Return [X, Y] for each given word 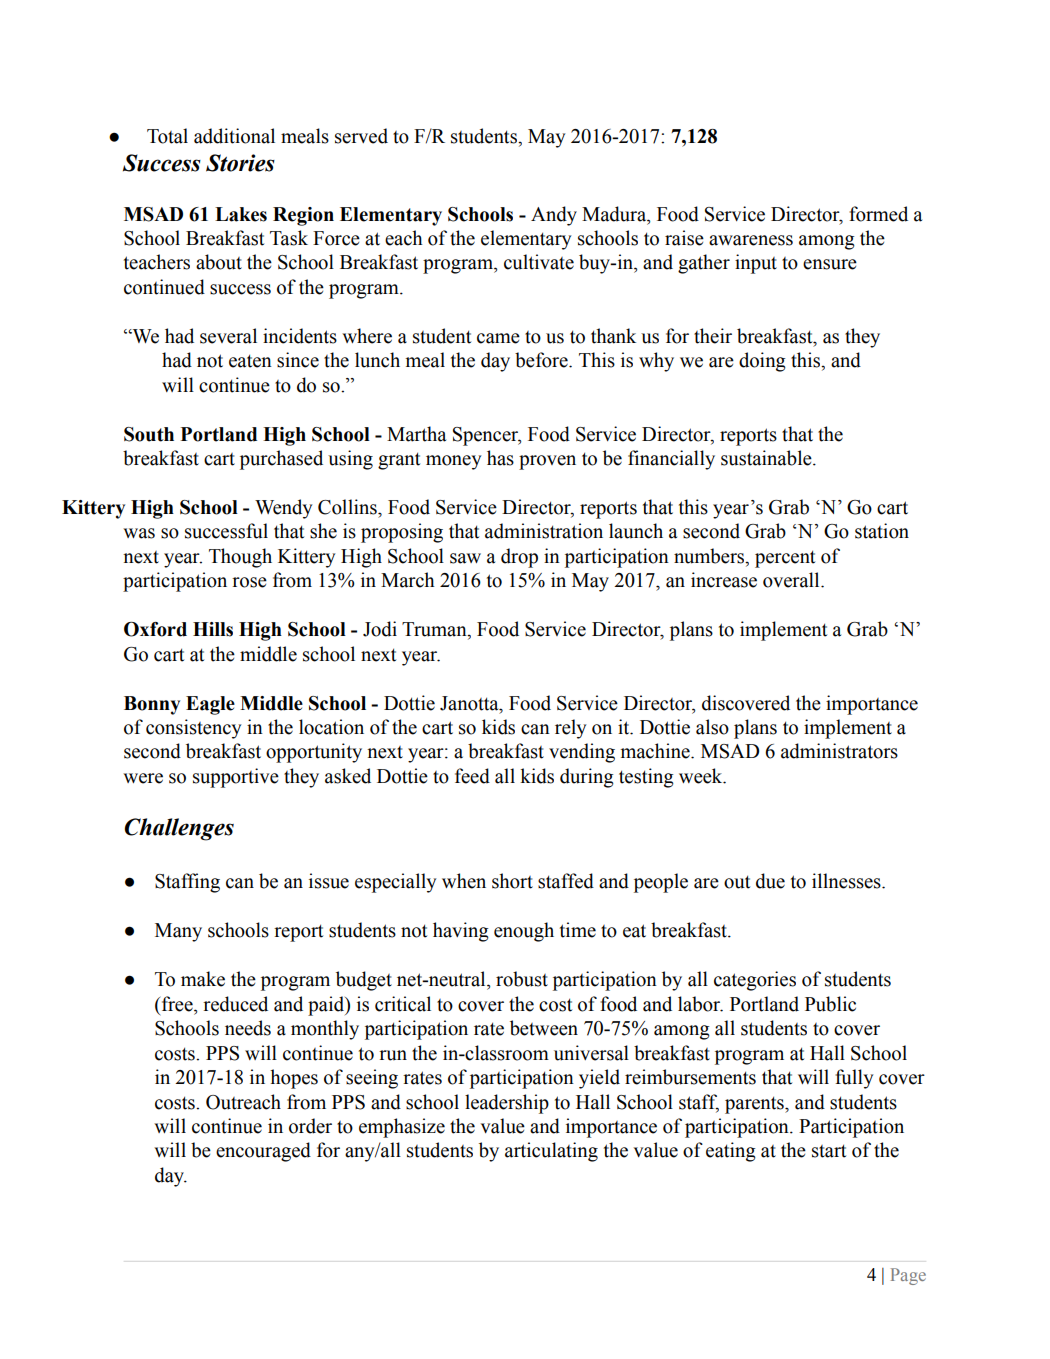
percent [785, 559]
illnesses [847, 881]
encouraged [263, 1152]
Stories [240, 163]
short [512, 881]
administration [544, 531]
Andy [554, 216]
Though [240, 558]
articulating [551, 1152]
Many [178, 932]
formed [878, 214]
